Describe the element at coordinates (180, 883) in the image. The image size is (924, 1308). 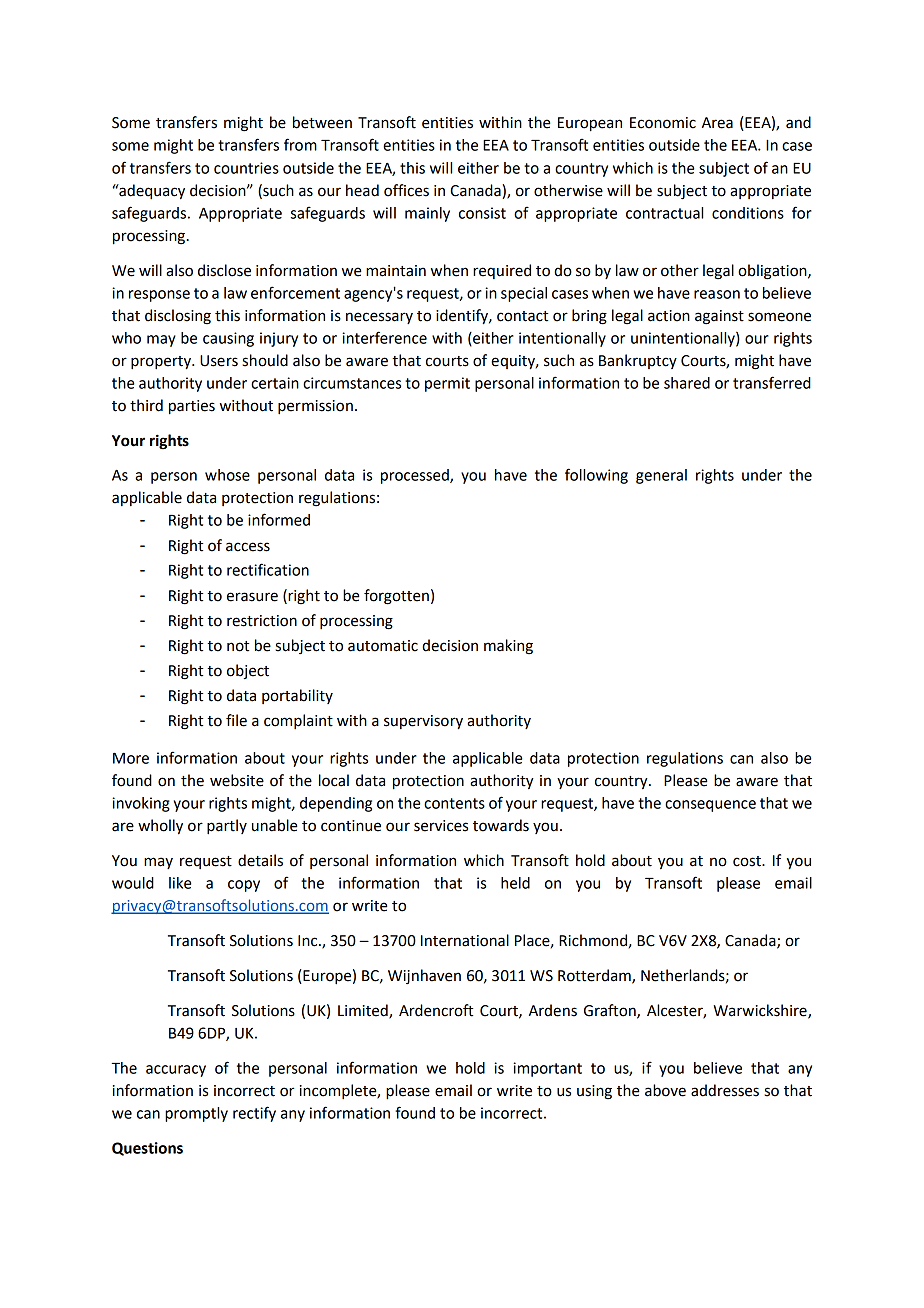
I see `like` at that location.
